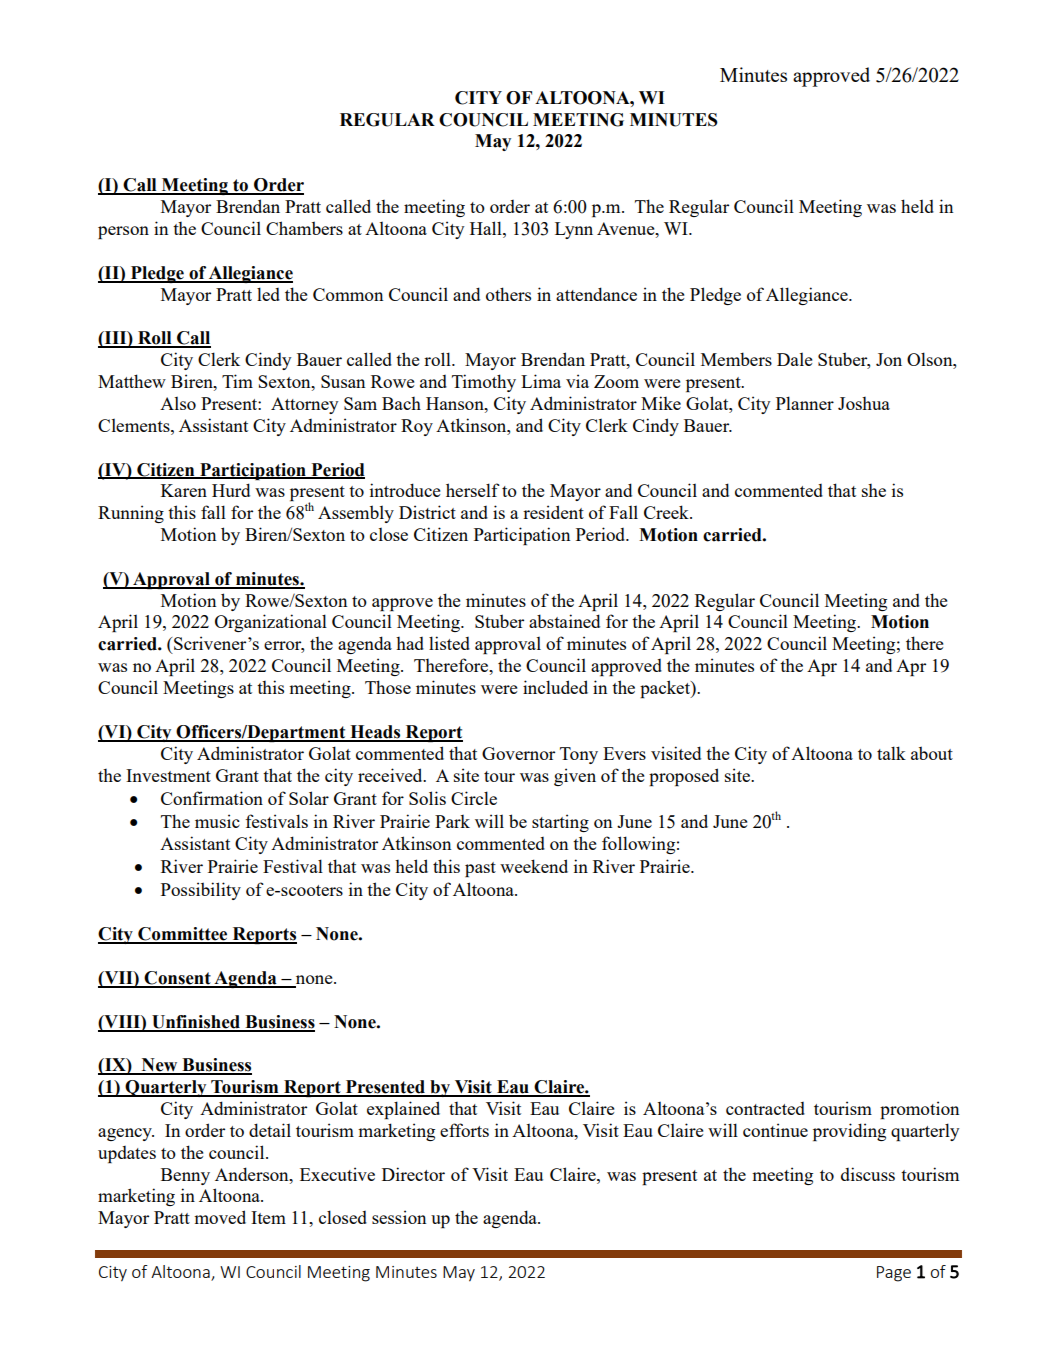  I want to click on Karen, so click(184, 490).
